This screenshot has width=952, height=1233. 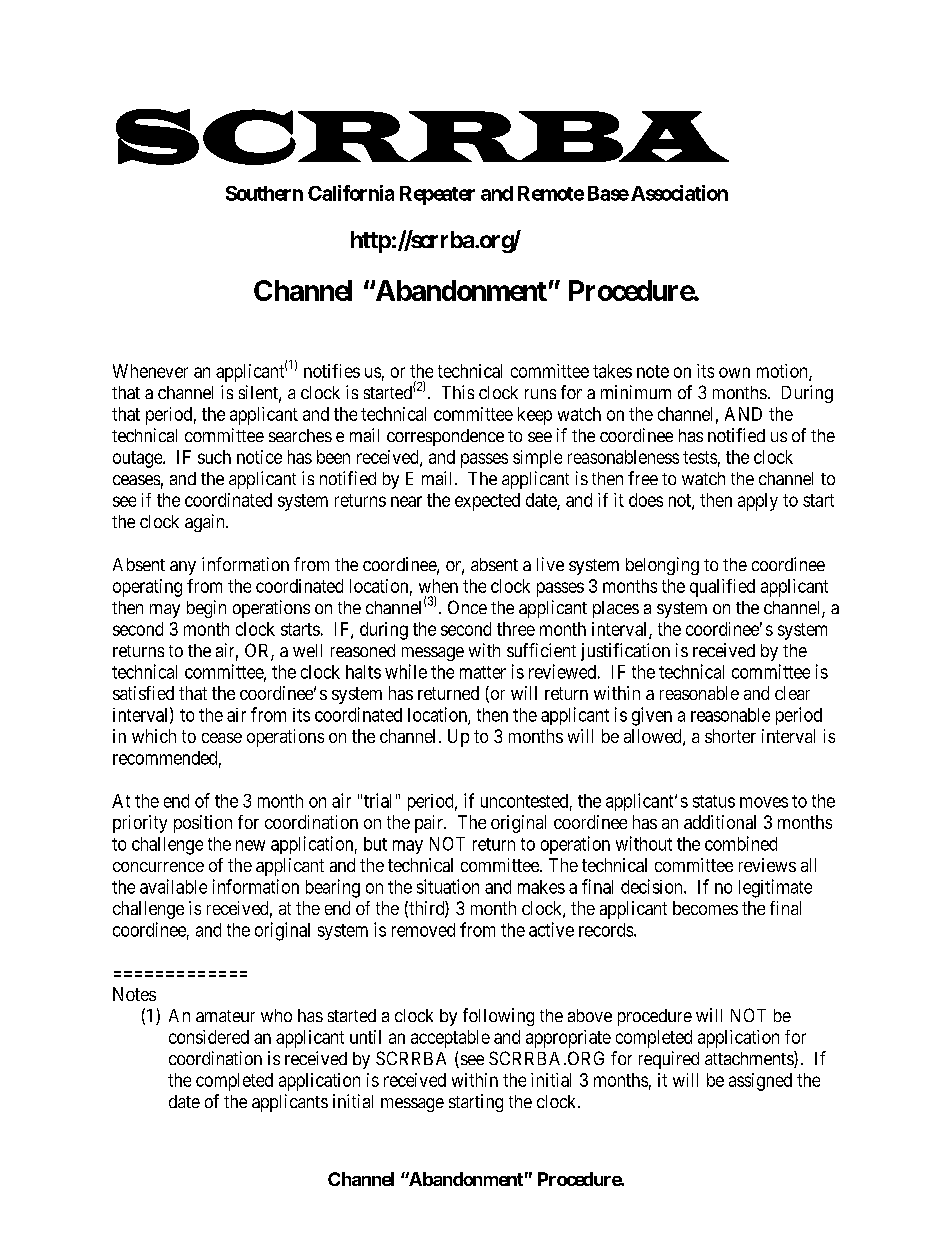 What do you see at coordinates (206, 609) in the screenshot?
I see `begin` at bounding box center [206, 609].
